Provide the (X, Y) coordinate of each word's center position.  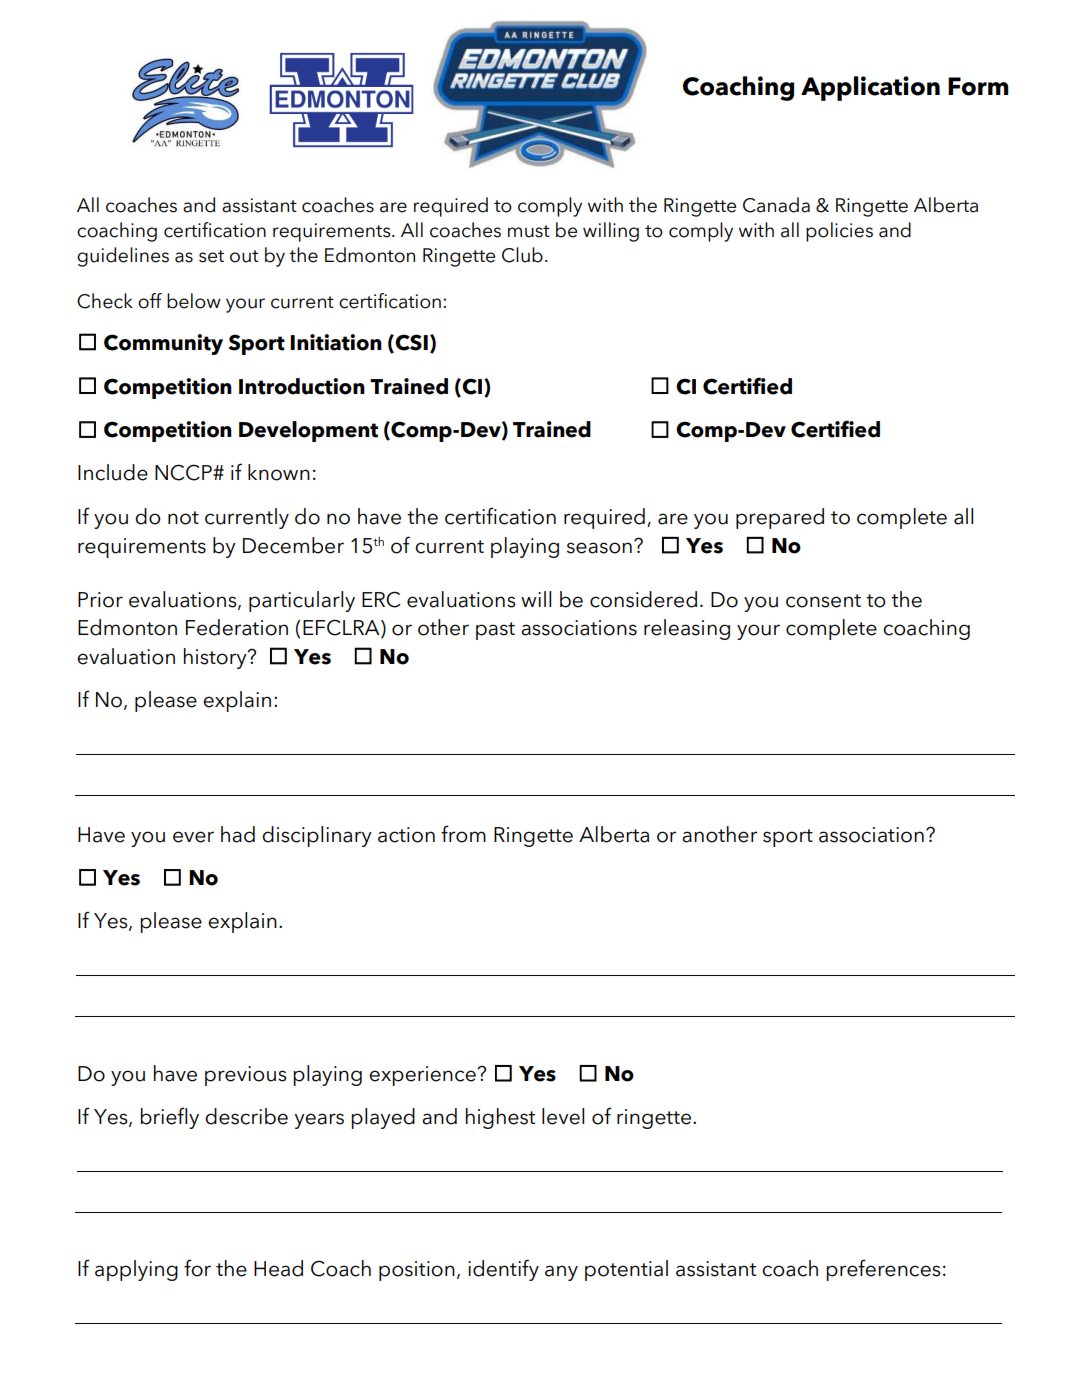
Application (870, 88)
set (211, 256)
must (529, 231)
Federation (237, 627)
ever (193, 837)
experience (423, 1076)
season (599, 548)
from (463, 834)
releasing (687, 629)
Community (163, 344)
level (563, 1116)
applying (136, 1270)
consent (823, 601)
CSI (411, 342)
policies (839, 232)
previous (246, 1076)
